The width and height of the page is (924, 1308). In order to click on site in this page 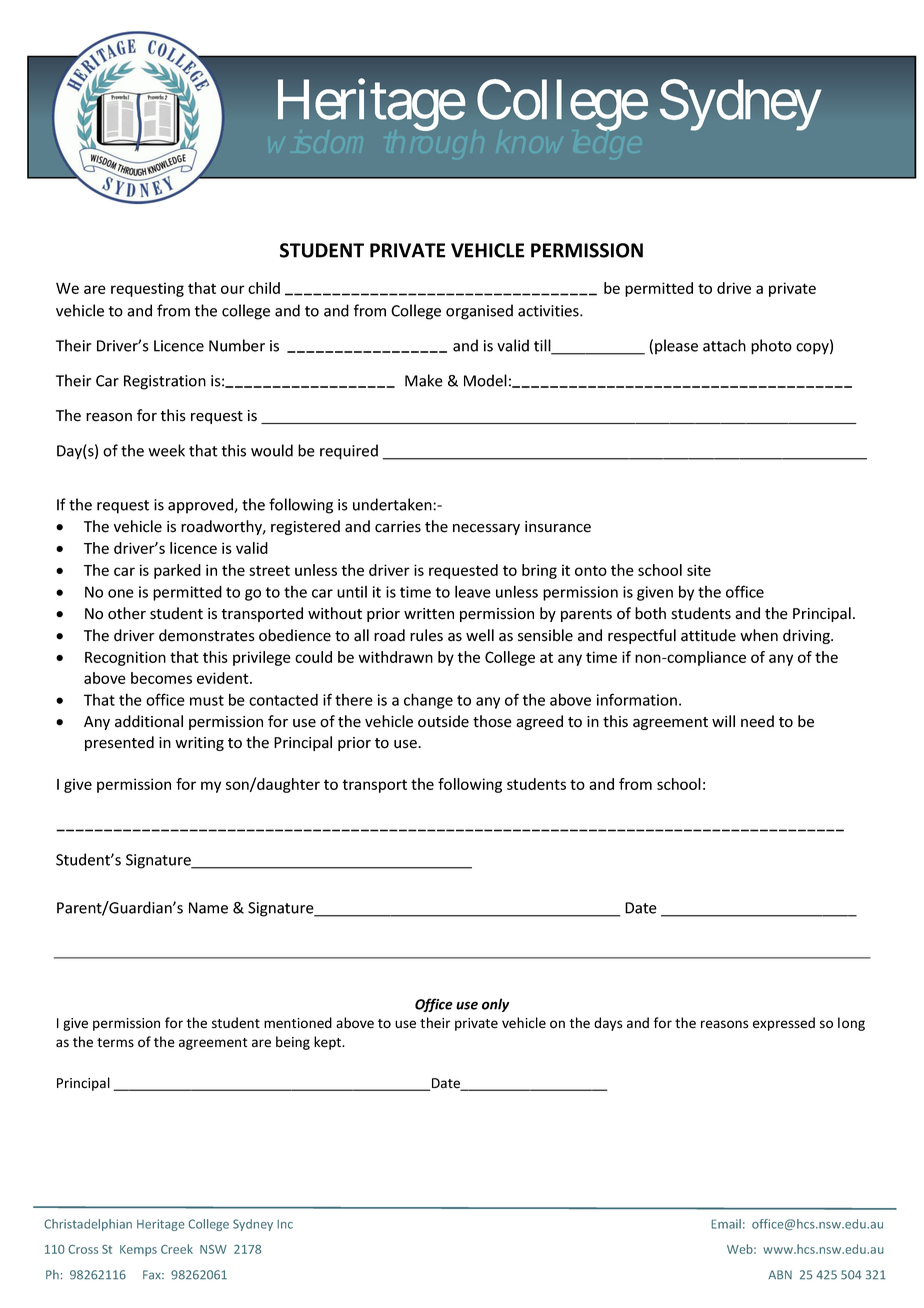, I will do `click(699, 570)`.
